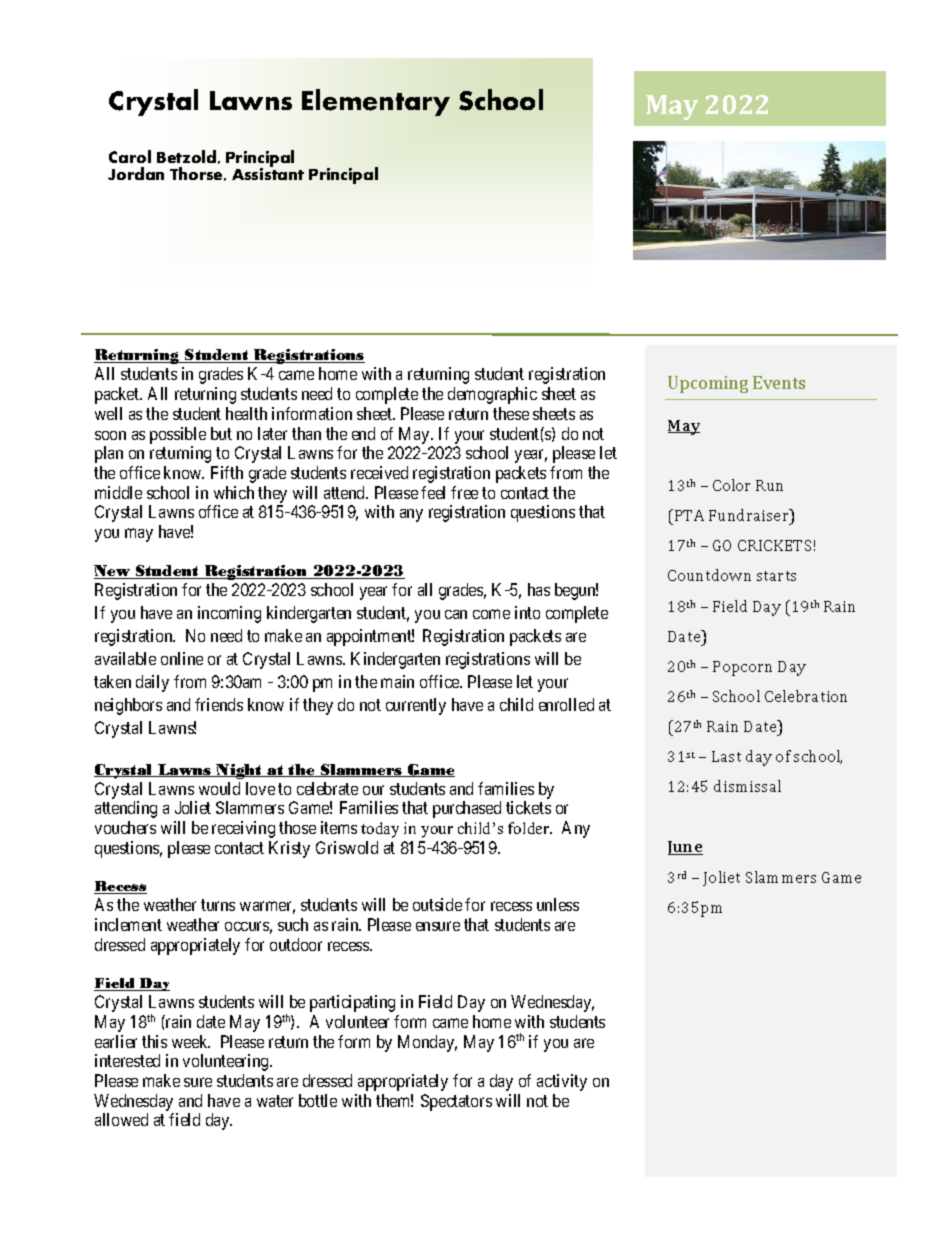 The height and width of the page is (1233, 952). I want to click on outside, so click(437, 904).
